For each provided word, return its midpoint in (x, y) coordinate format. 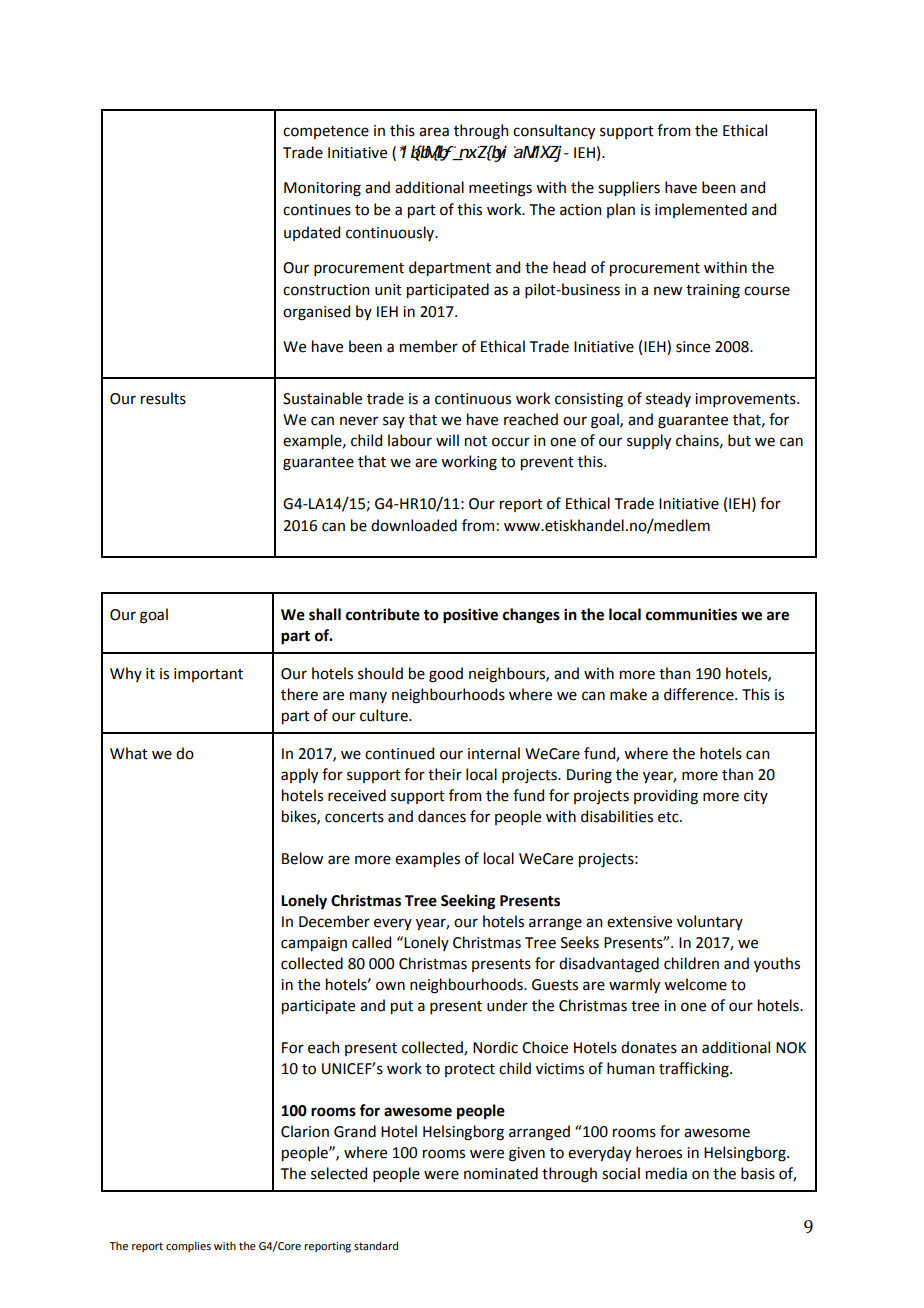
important (208, 675)
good (446, 675)
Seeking (468, 902)
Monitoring (322, 189)
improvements (746, 400)
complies (188, 1247)
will (447, 440)
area (434, 132)
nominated (501, 1173)
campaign (314, 944)
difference (700, 694)
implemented (701, 210)
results (163, 398)
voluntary (710, 922)
